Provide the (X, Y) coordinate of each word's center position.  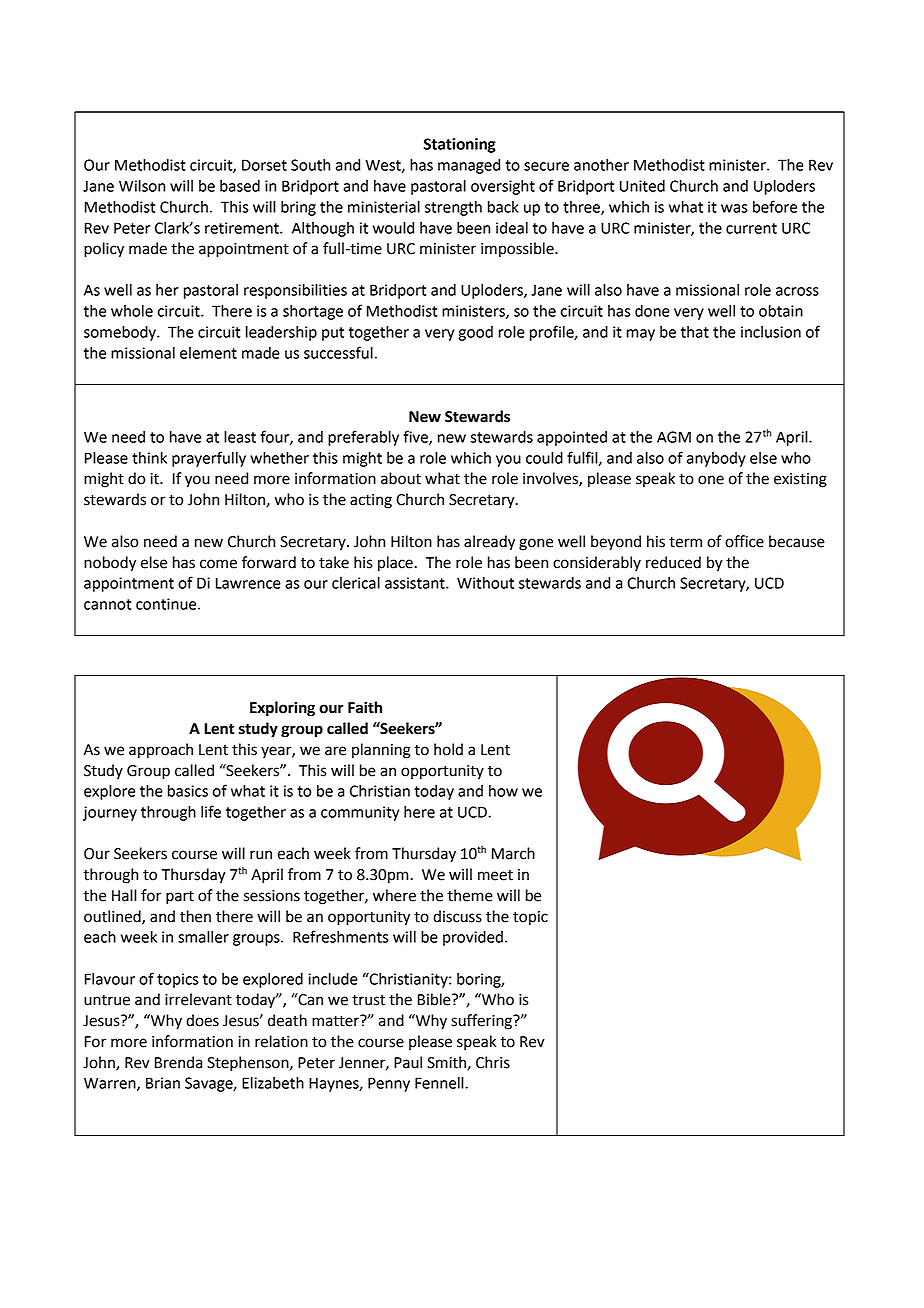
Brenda (178, 1062)
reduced (673, 562)
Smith (447, 1063)
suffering (482, 1022)
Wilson (142, 186)
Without (485, 583)
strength (453, 208)
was (734, 208)
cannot (107, 604)
